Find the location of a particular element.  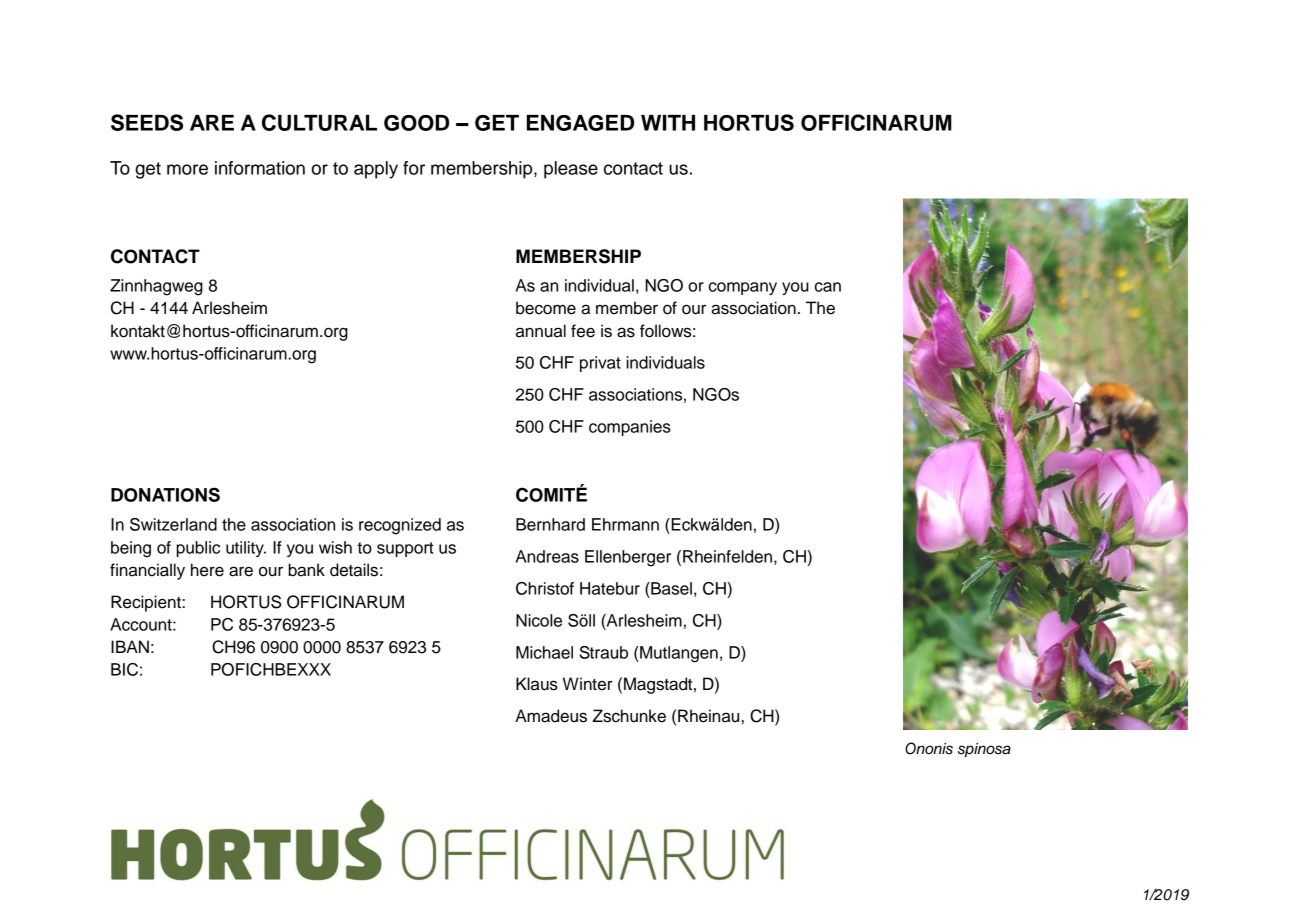

WITH is located at coordinates (668, 123).
